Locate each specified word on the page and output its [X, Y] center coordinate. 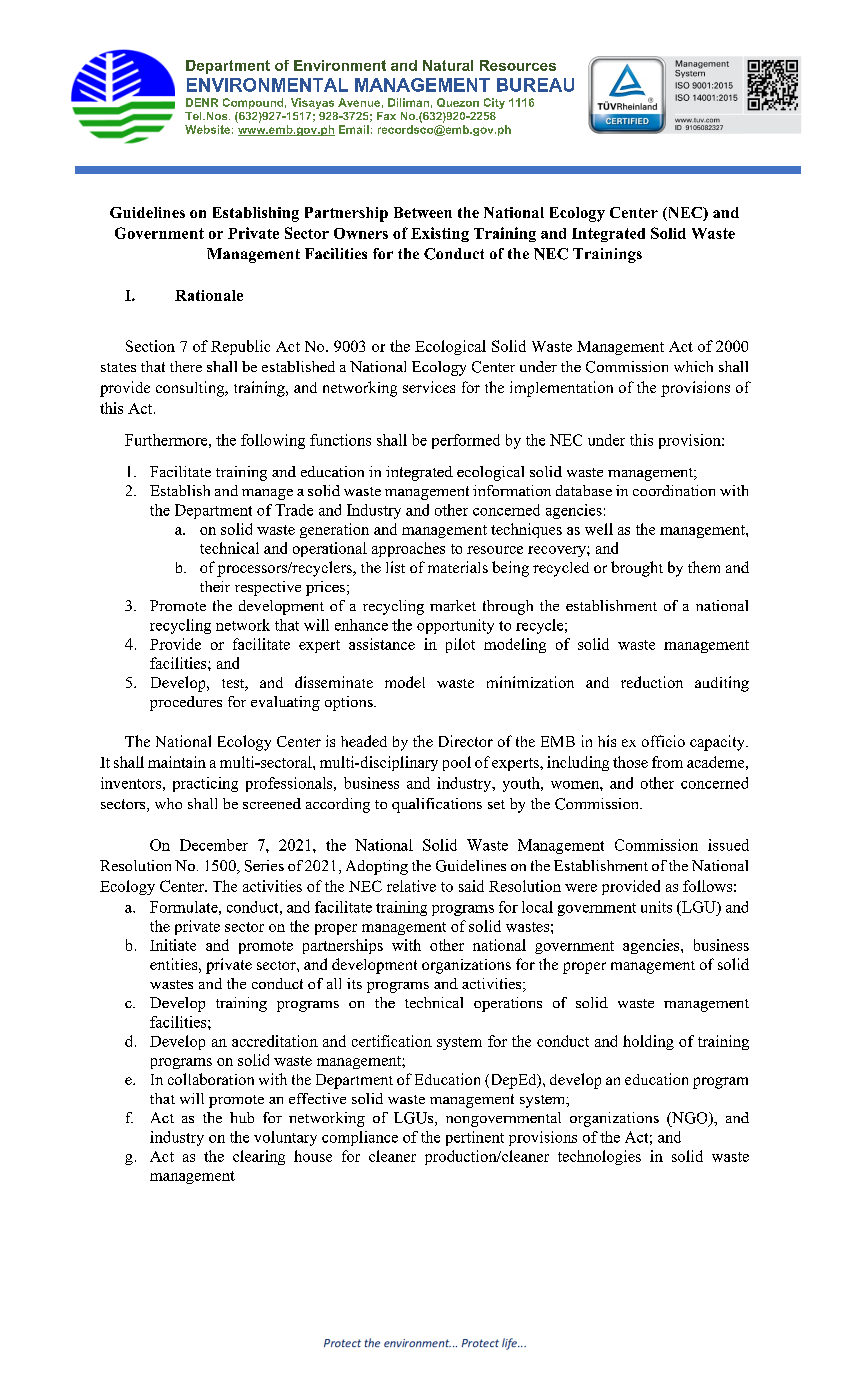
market [453, 605]
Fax [386, 116]
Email [354, 129]
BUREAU [535, 85]
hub [242, 1117]
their [215, 586]
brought [637, 569]
